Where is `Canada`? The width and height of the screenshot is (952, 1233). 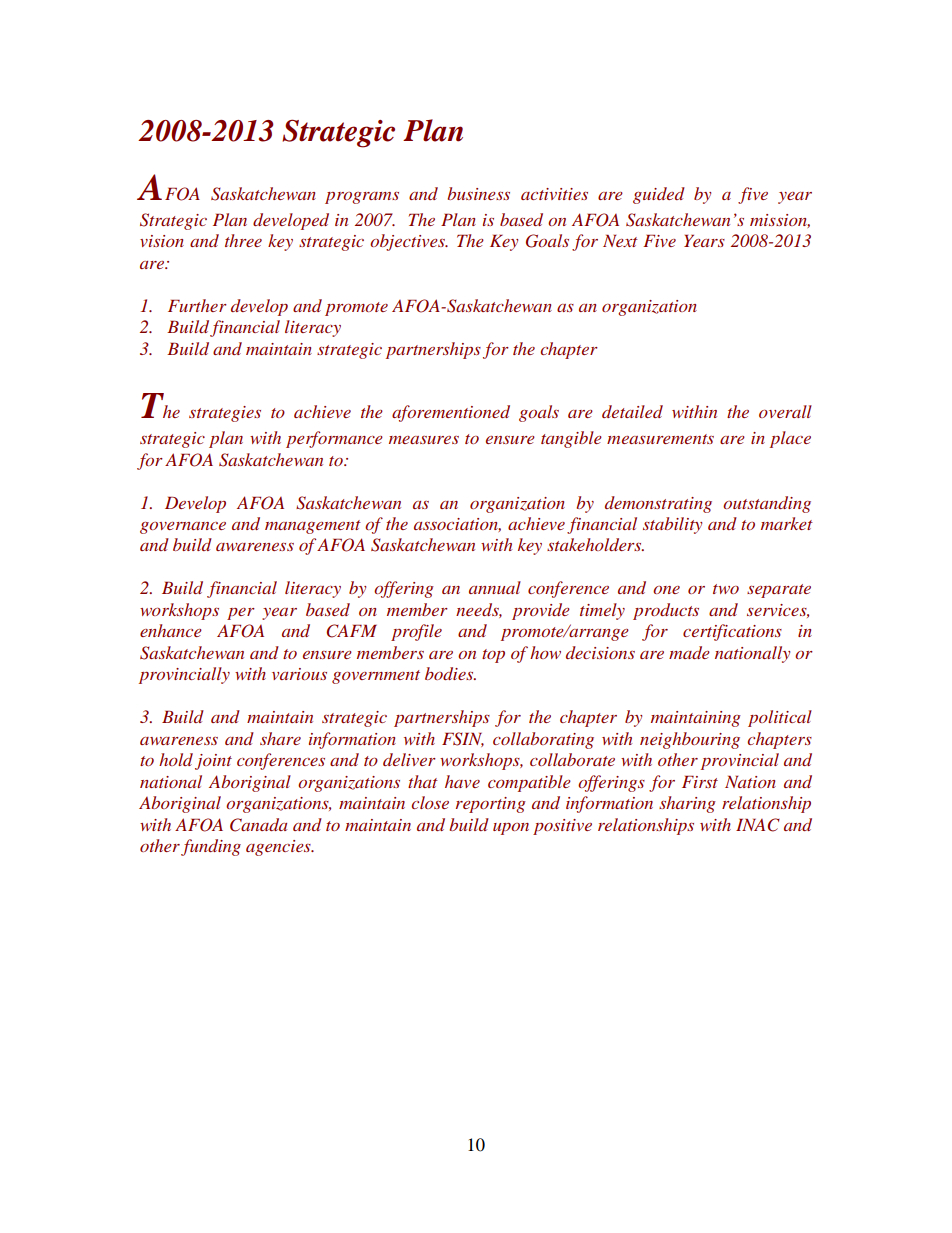 Canada is located at coordinates (258, 825).
